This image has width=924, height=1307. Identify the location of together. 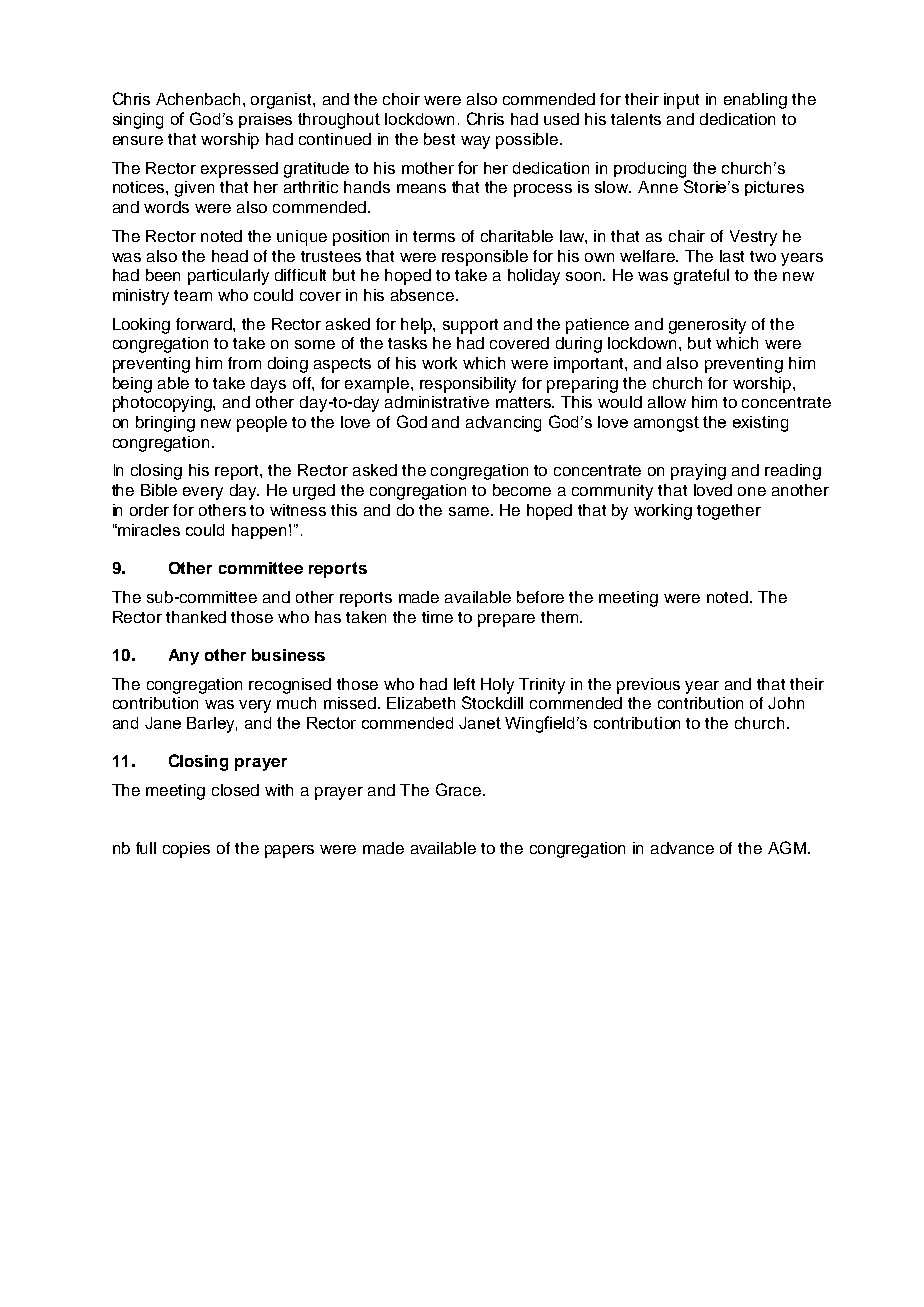
(729, 512).
